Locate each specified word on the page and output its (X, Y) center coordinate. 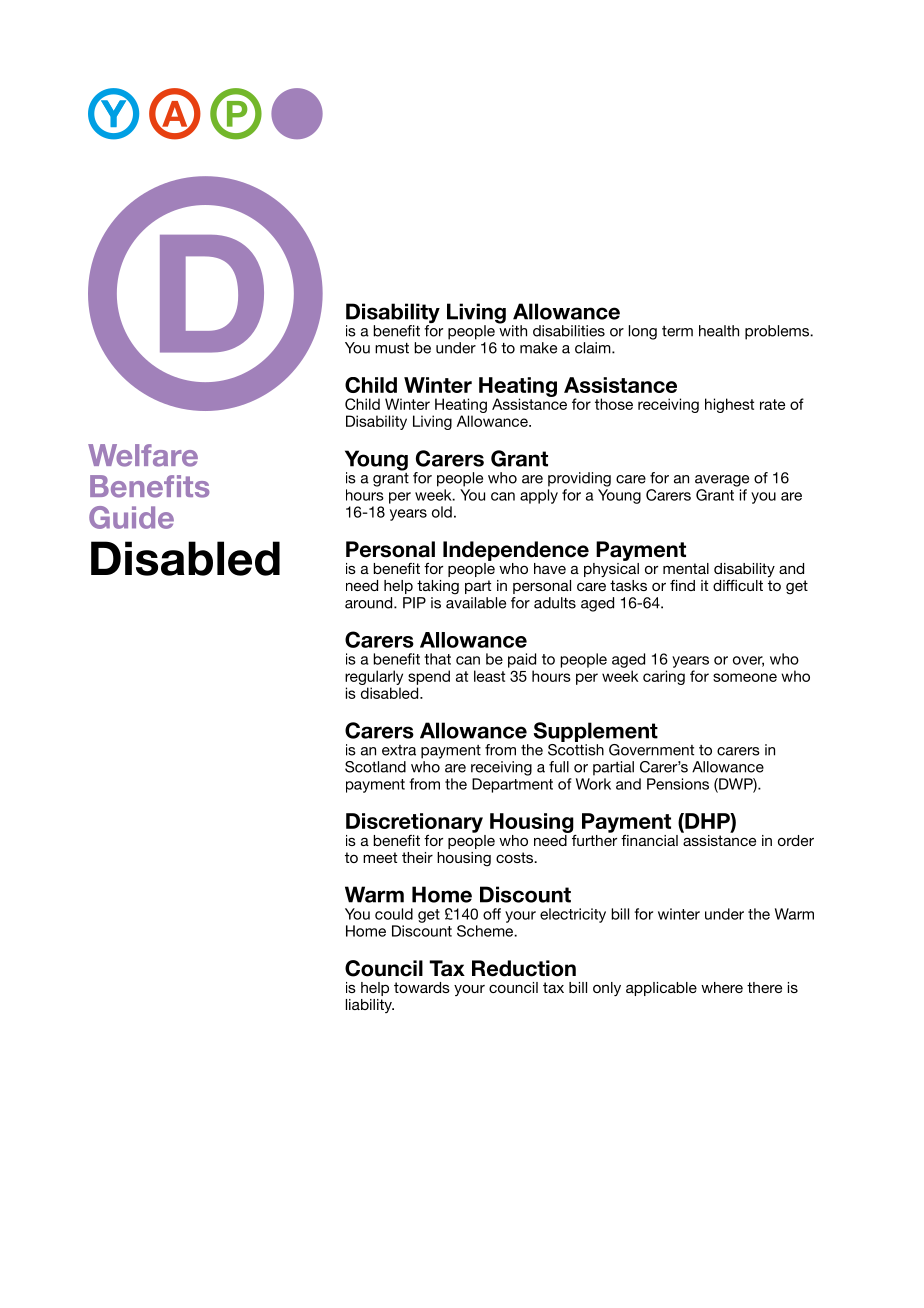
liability (370, 1006)
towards (422, 987)
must (392, 348)
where (722, 987)
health (719, 331)
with (512, 330)
